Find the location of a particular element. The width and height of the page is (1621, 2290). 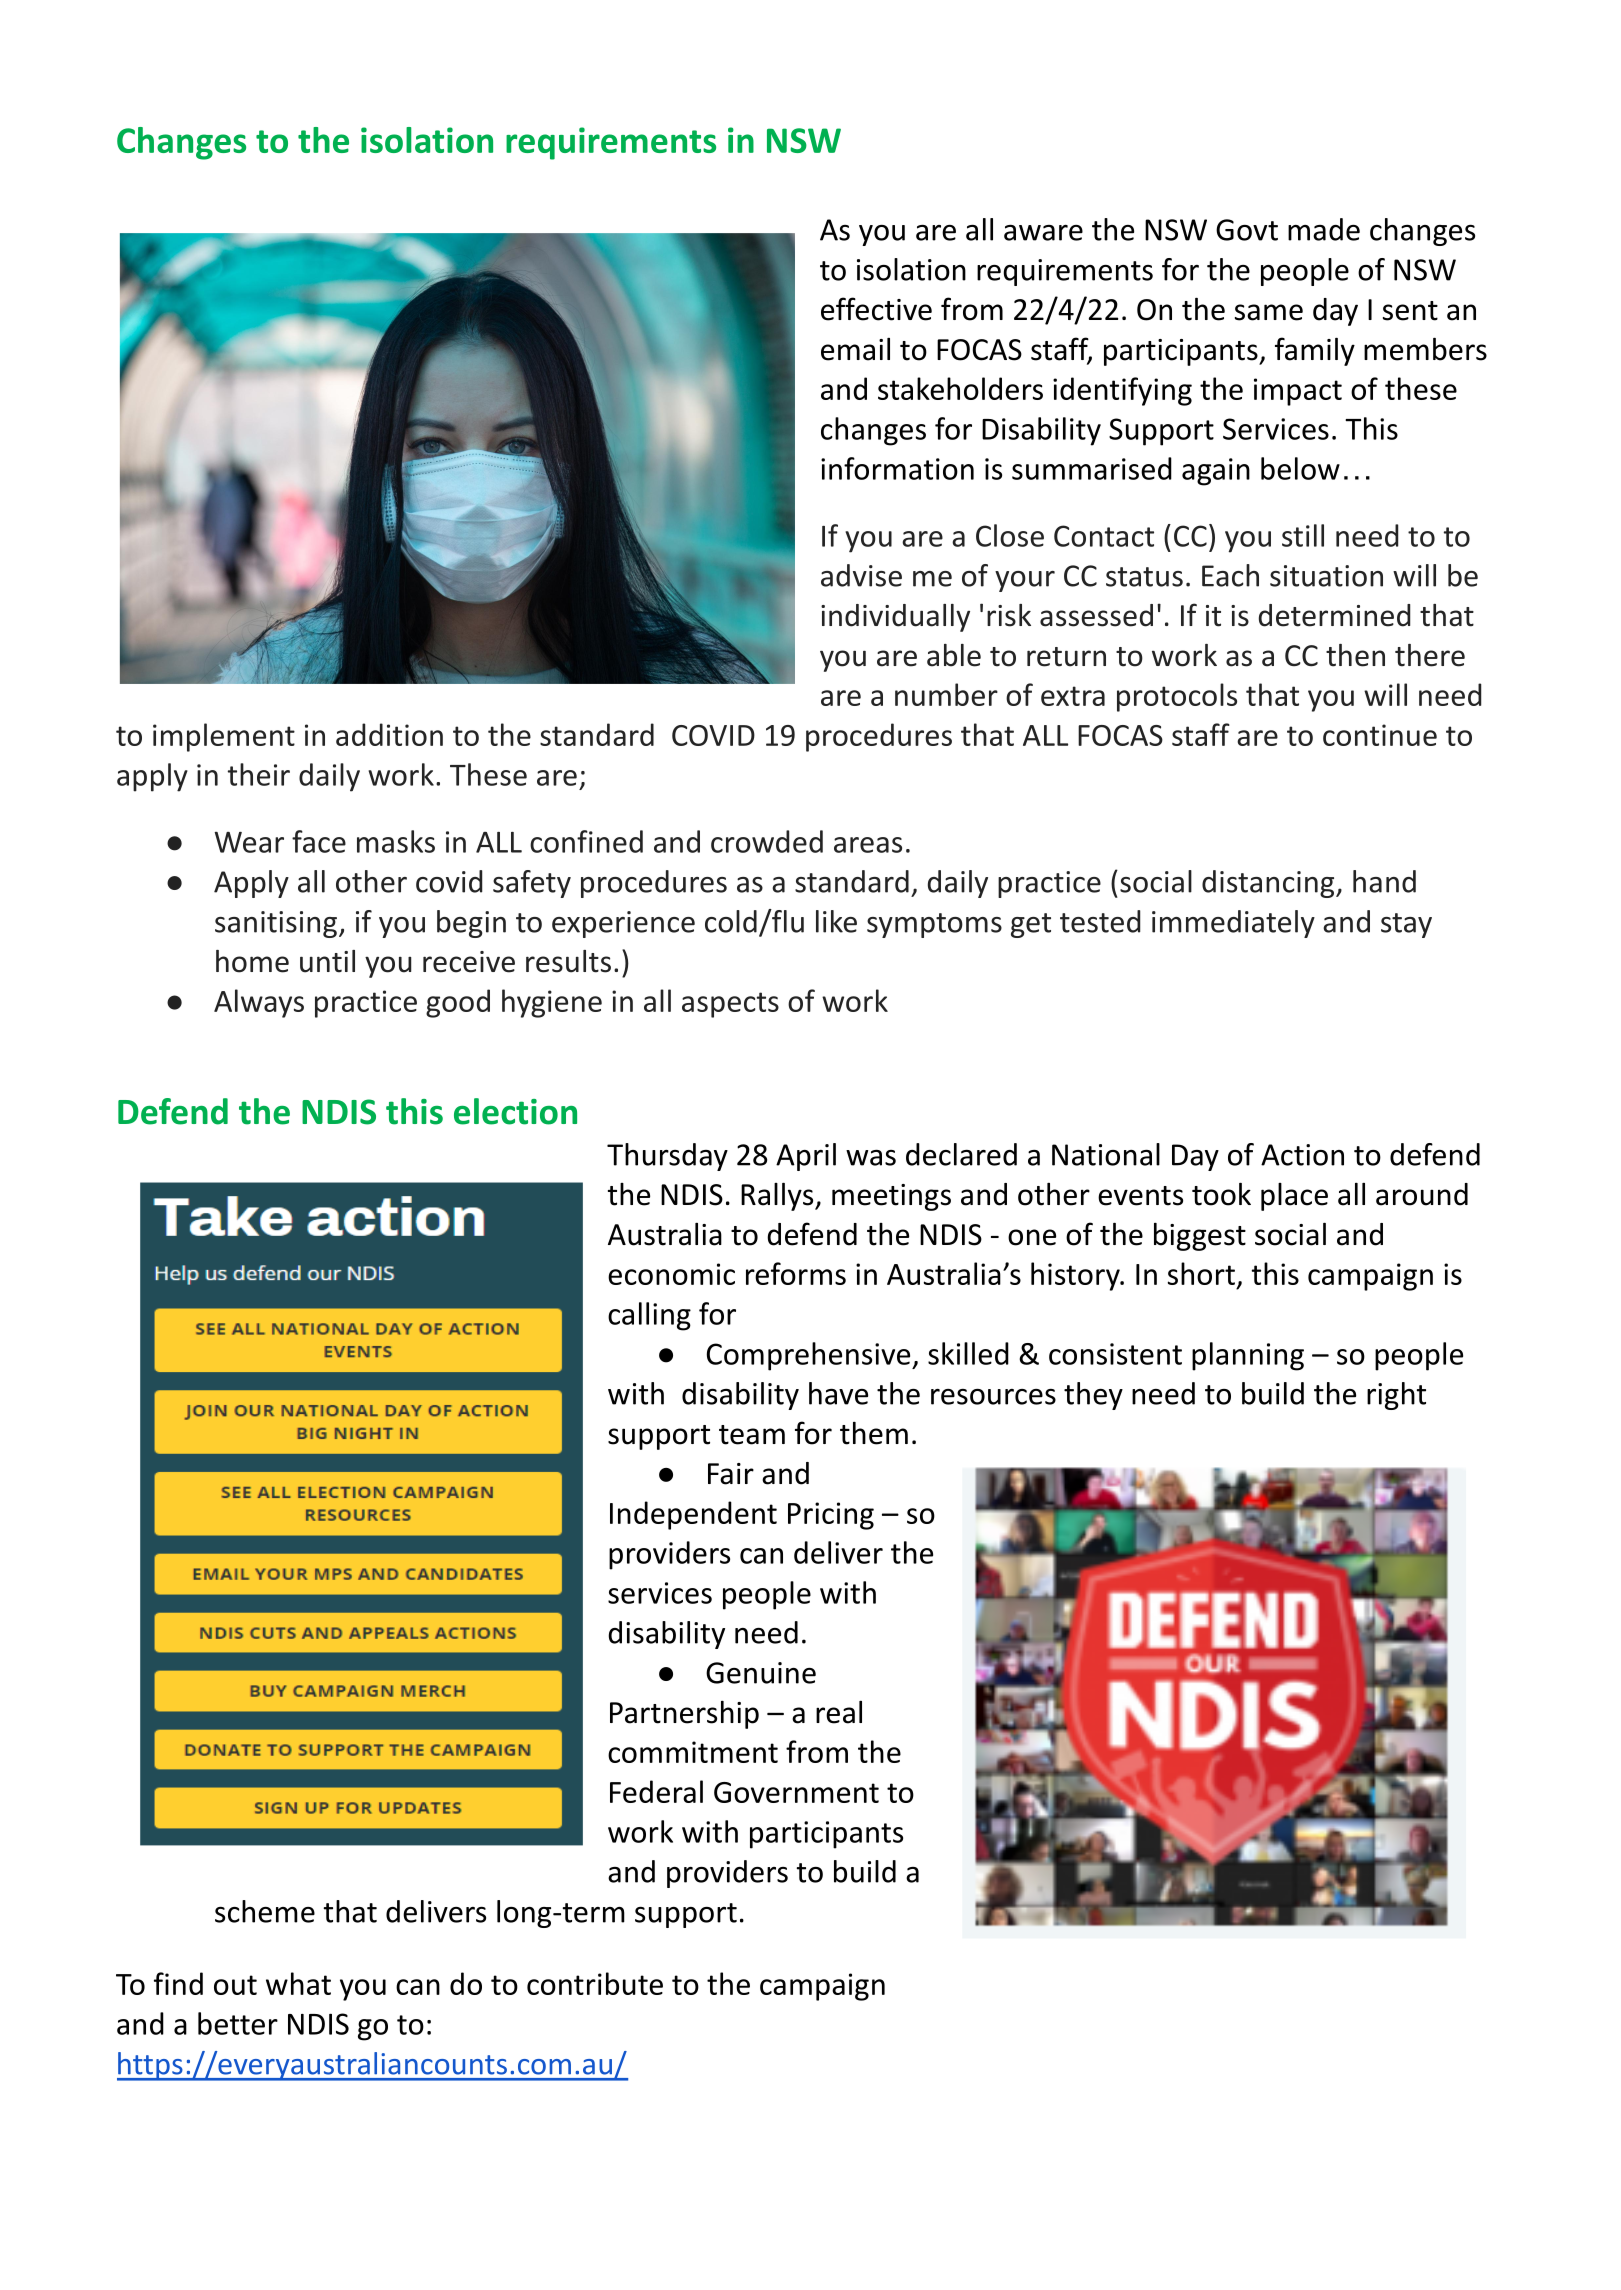

Action is located at coordinates (1302, 1155).
